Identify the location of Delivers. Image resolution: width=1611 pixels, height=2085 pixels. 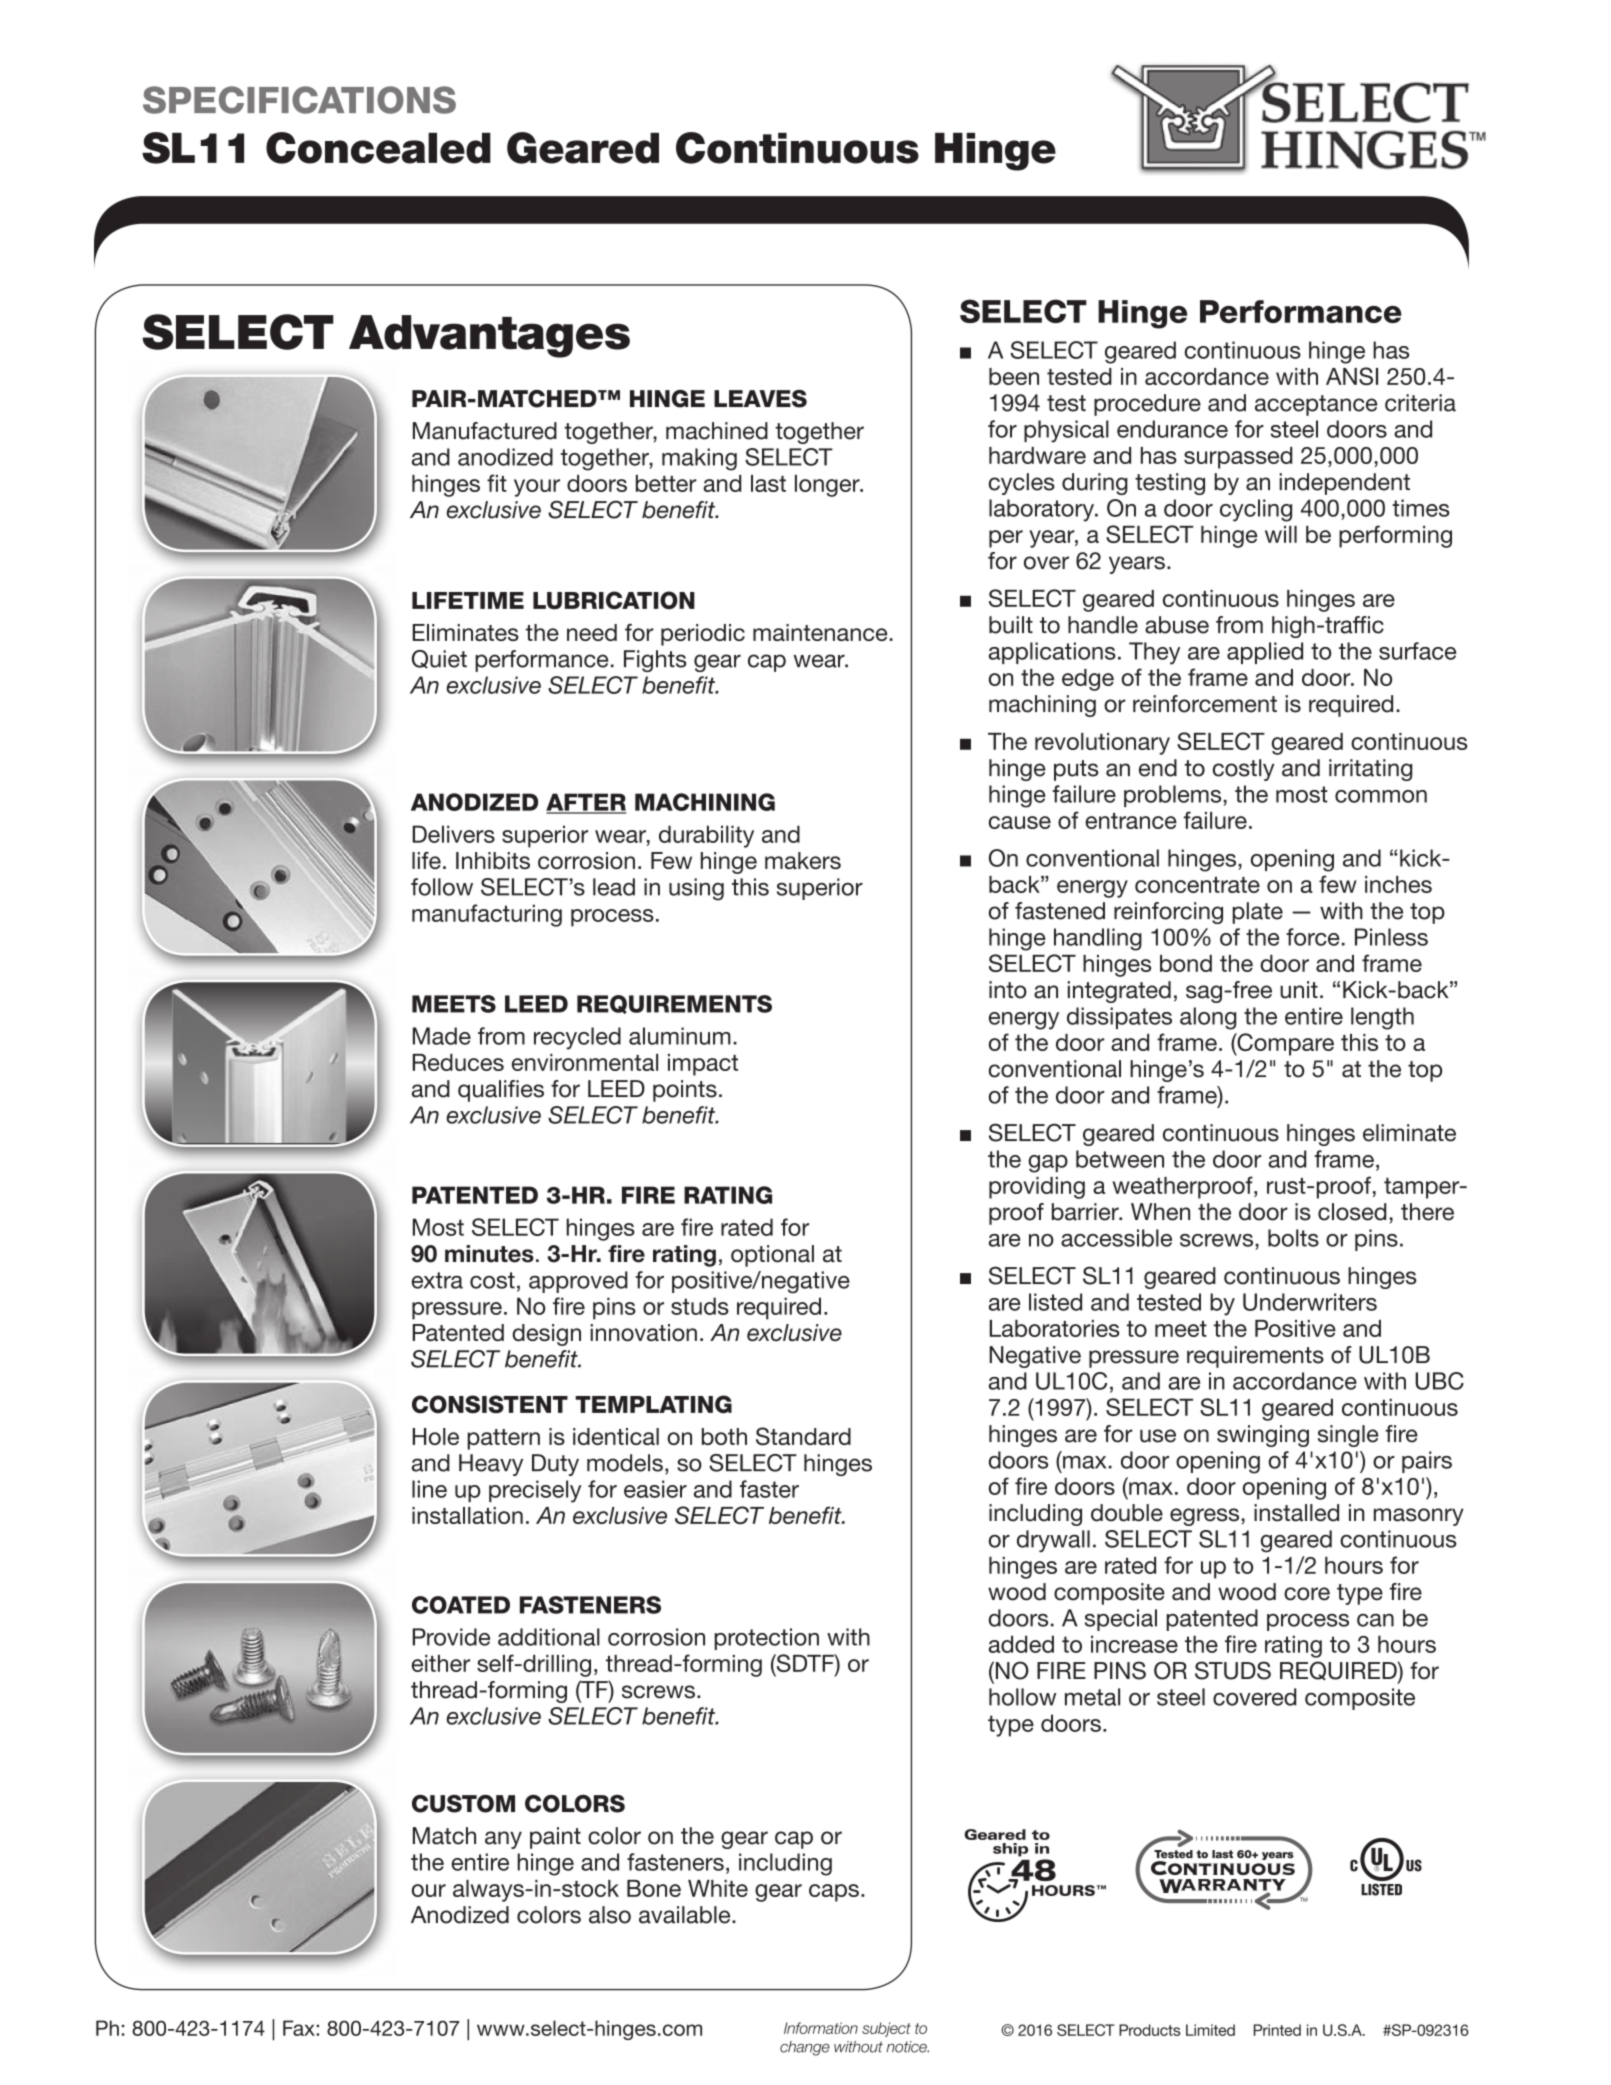
(454, 834).
